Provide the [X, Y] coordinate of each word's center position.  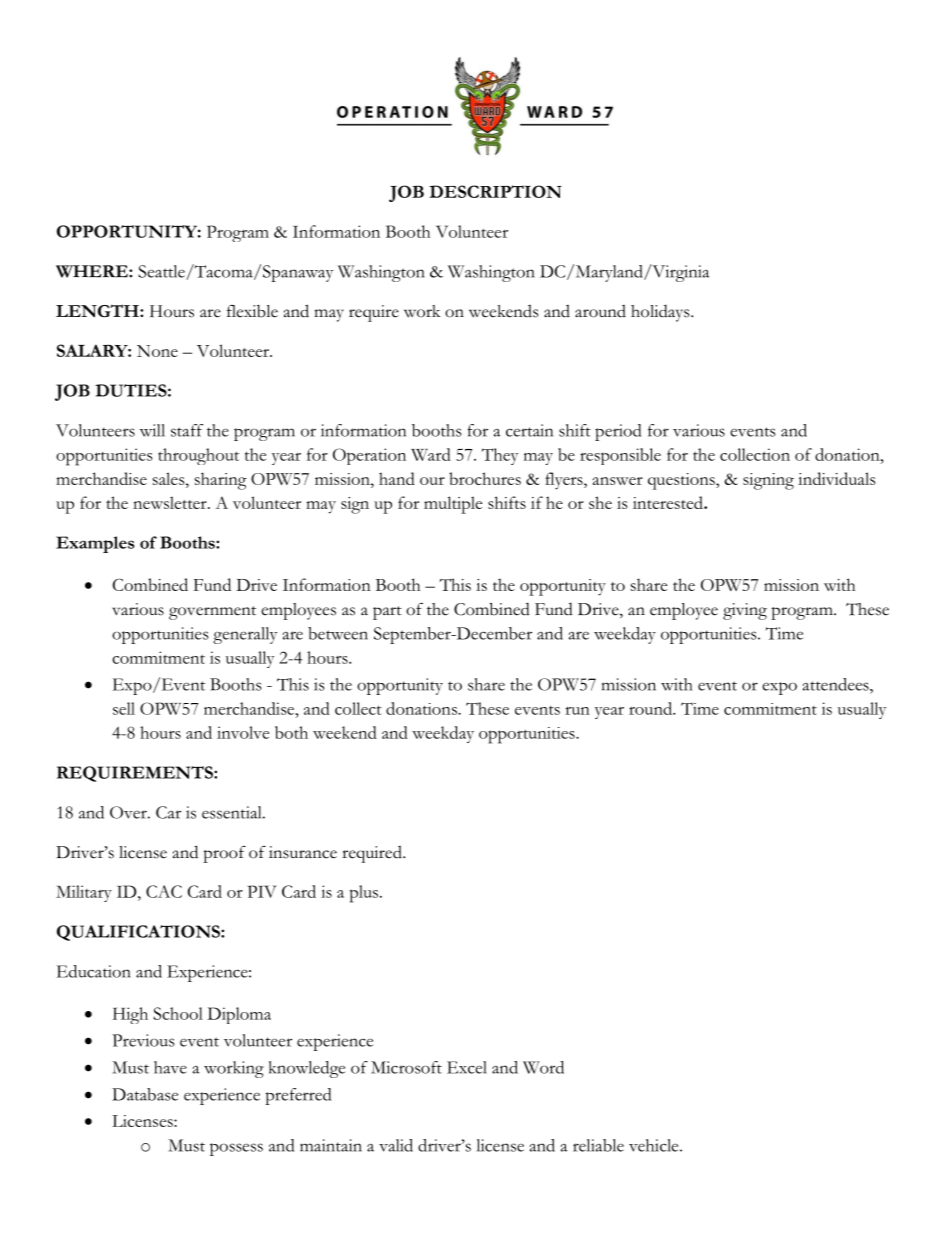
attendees [836, 684]
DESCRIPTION [495, 191]
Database [145, 1094]
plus [365, 894]
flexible [252, 311]
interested [669, 502]
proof [224, 854]
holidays [661, 313]
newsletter [171, 502]
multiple [453, 505]
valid [396, 1145]
